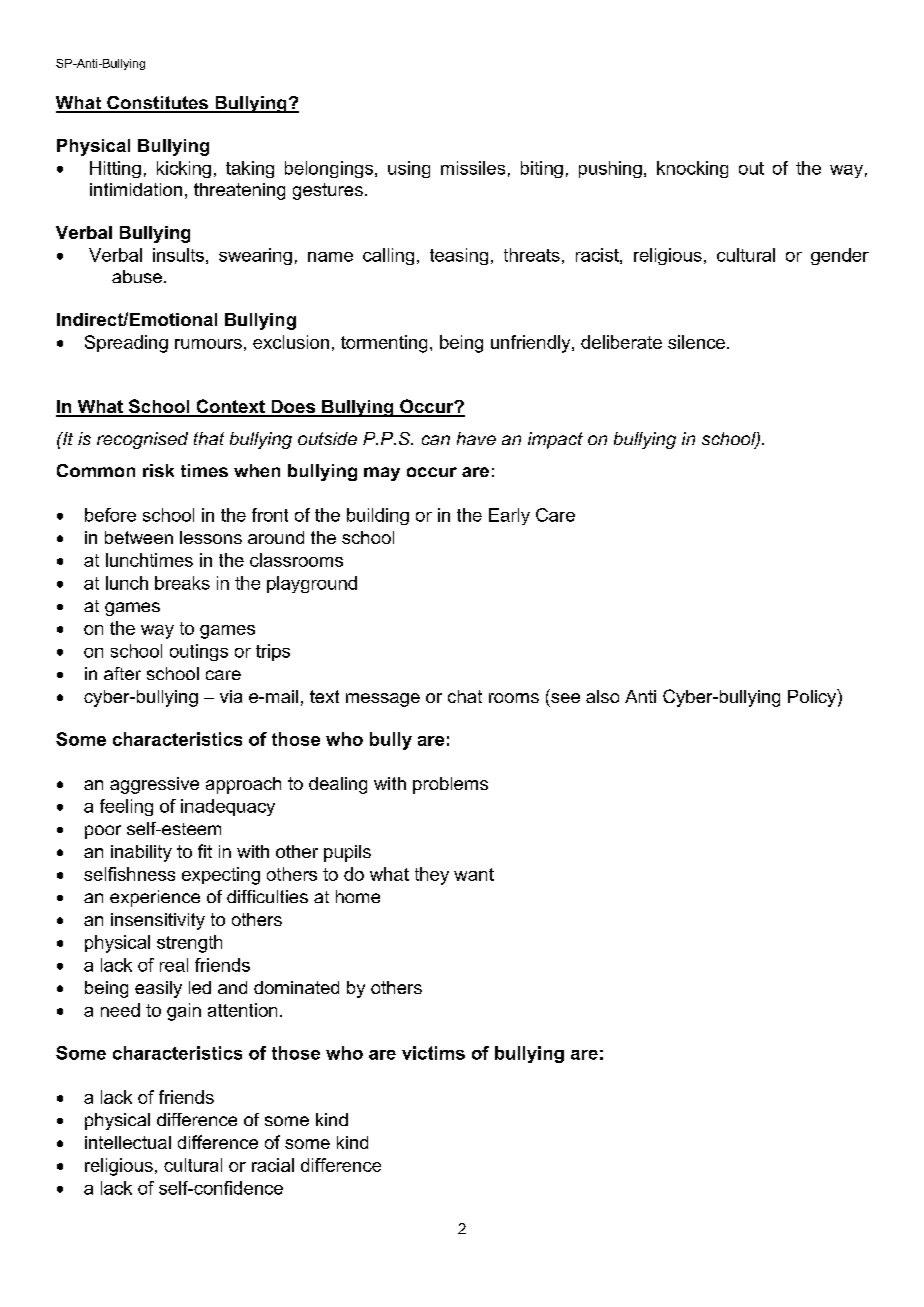 This page has height=1307, width=924. What do you see at coordinates (154, 785) in the page?
I see `aggressive` at bounding box center [154, 785].
